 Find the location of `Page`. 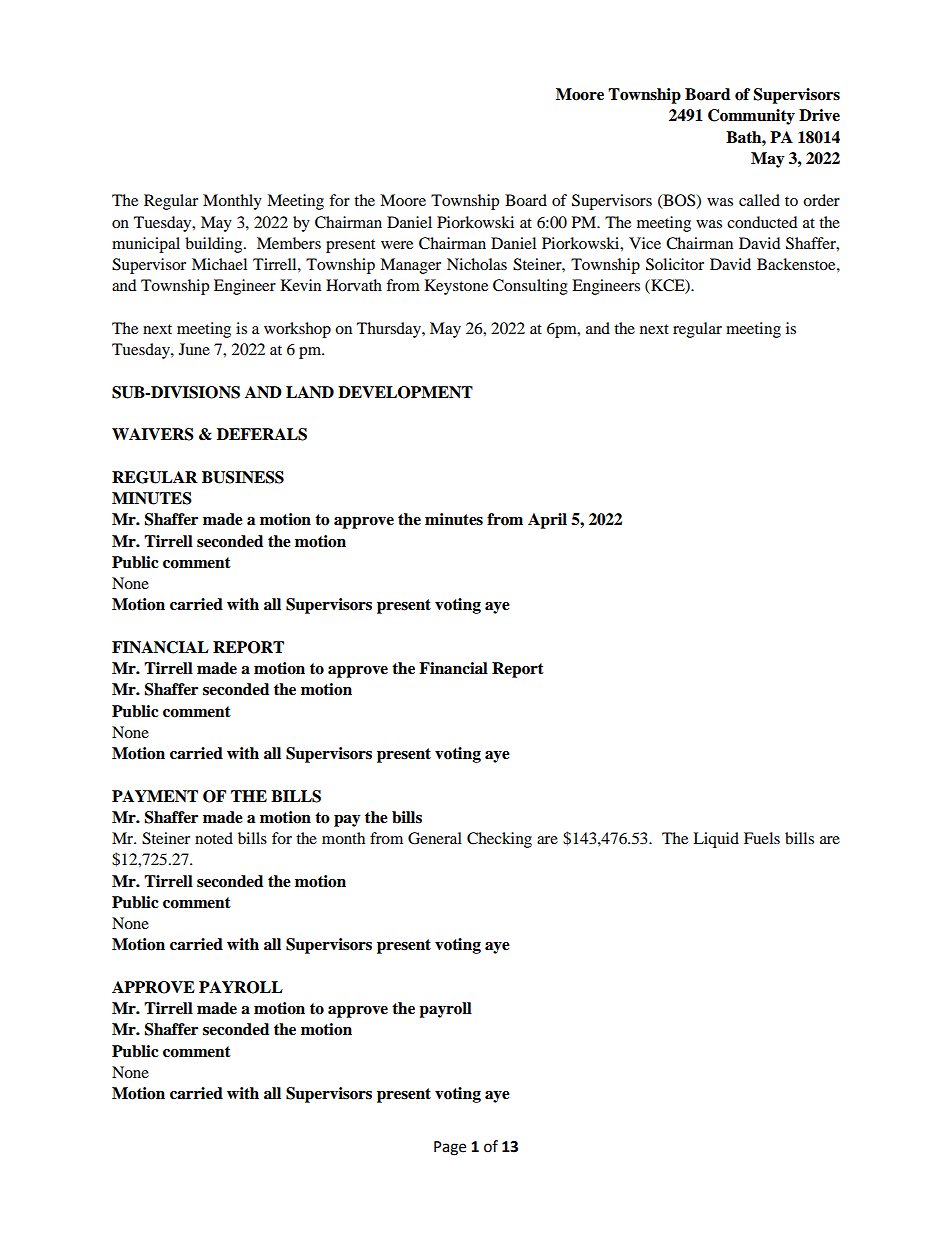

Page is located at coordinates (450, 1148).
